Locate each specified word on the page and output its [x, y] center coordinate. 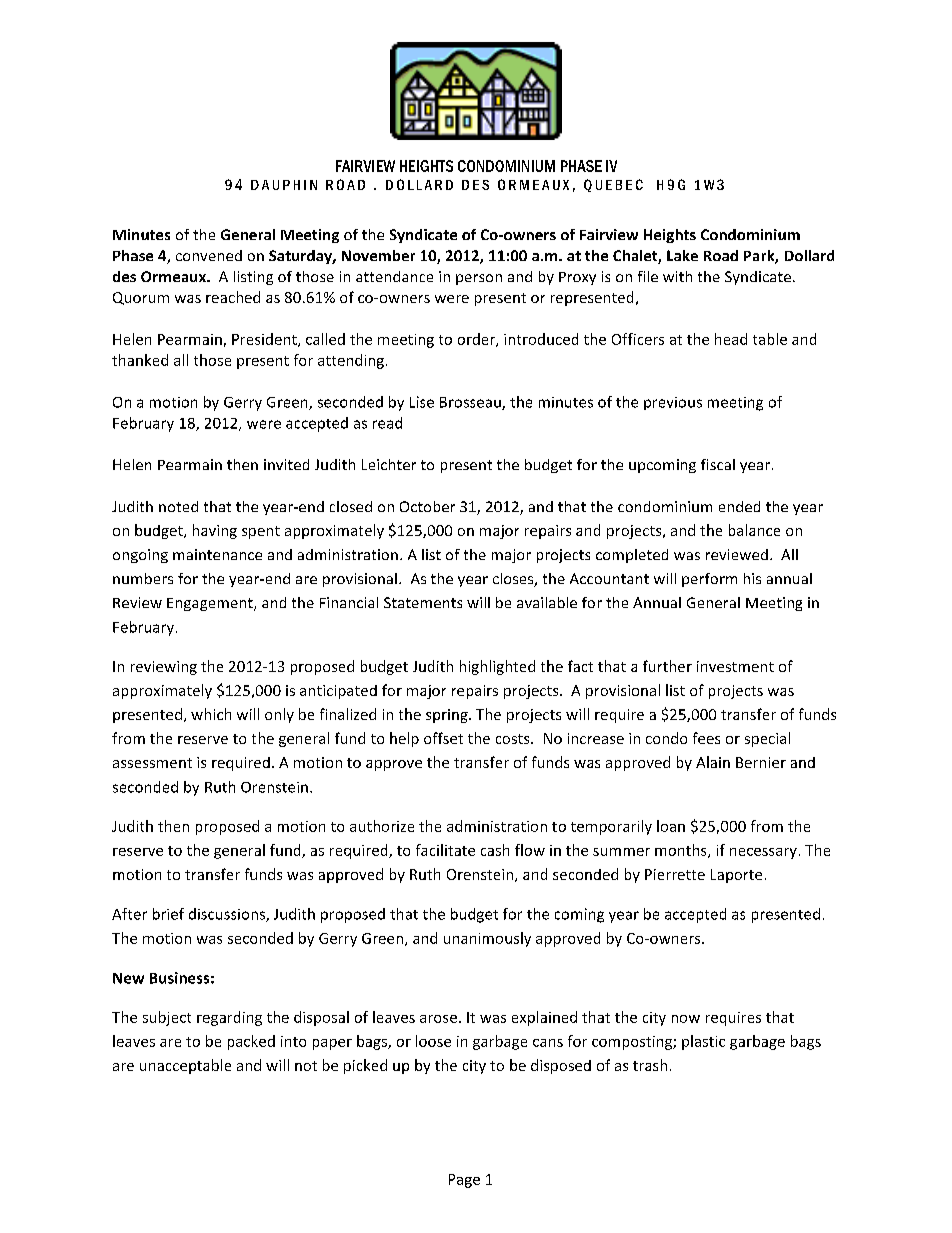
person [479, 279]
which [211, 714]
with [677, 276]
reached [233, 297]
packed [251, 1042]
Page [464, 1181]
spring [448, 716]
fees [706, 738]
